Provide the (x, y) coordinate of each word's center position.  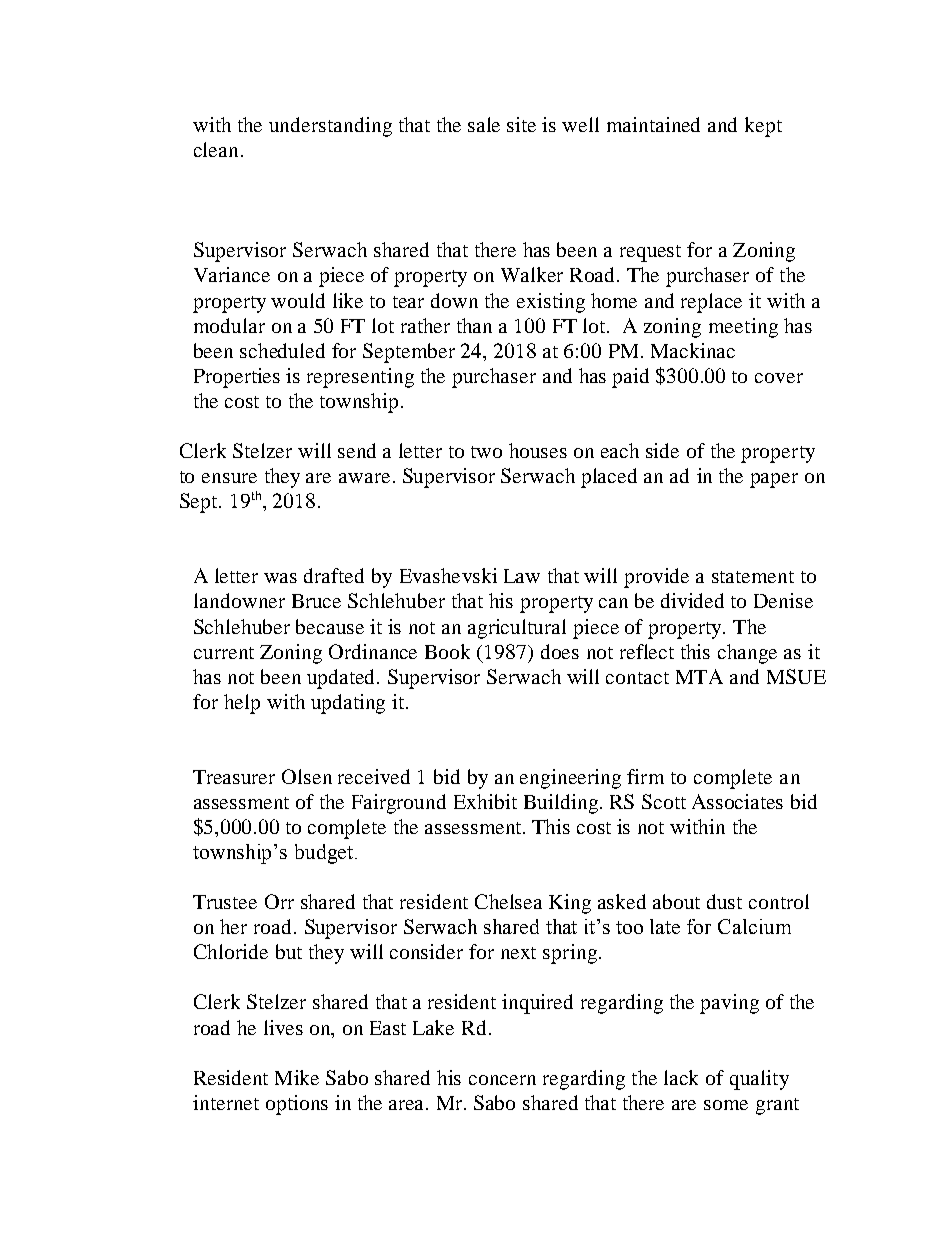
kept (763, 127)
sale (484, 124)
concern (502, 1080)
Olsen (307, 776)
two (486, 452)
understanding (330, 127)
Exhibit (485, 801)
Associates (737, 801)
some (726, 1105)
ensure (229, 478)
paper (774, 480)
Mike (297, 1077)
